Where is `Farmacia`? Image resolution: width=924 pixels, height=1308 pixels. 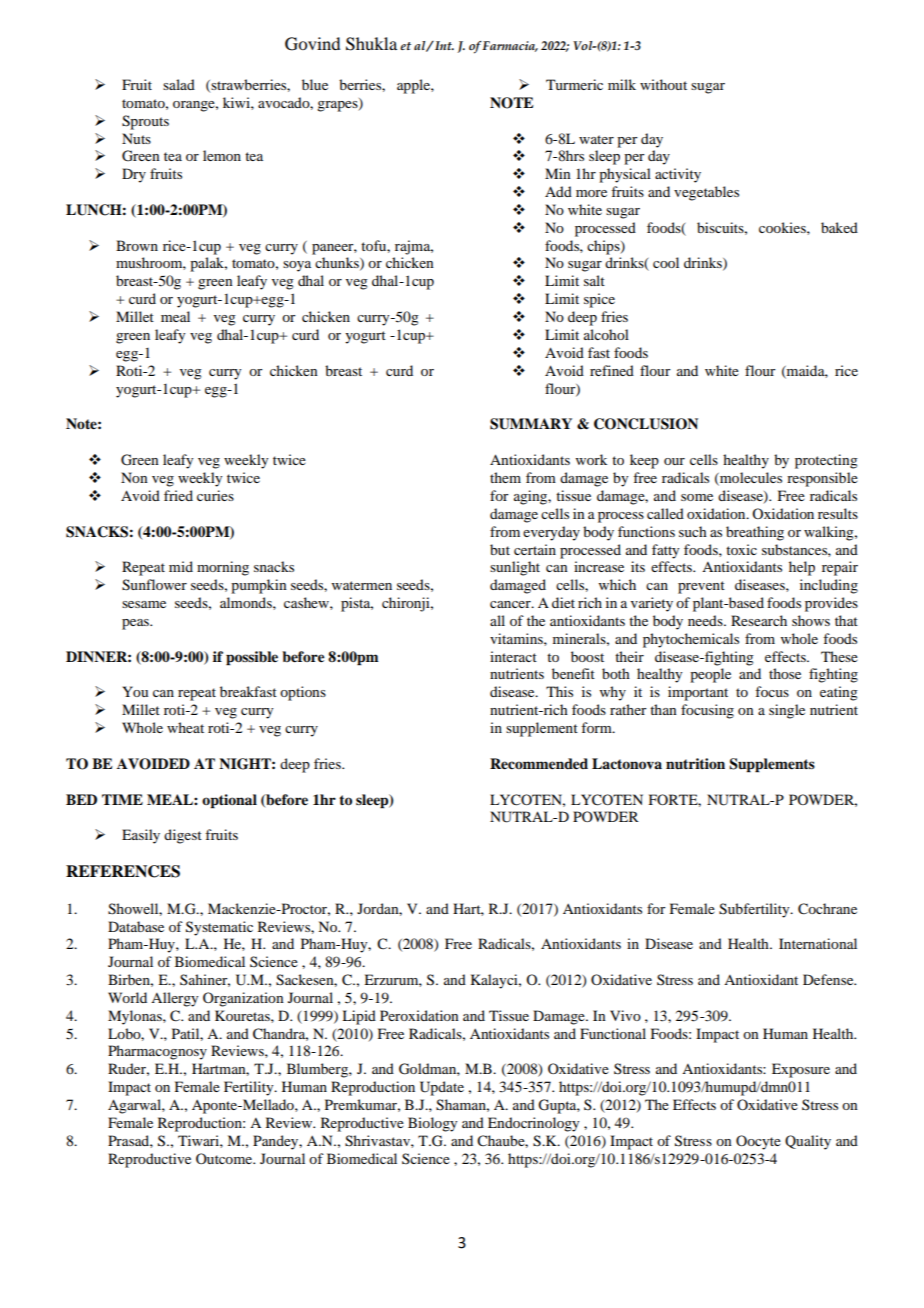 Farmacia is located at coordinates (510, 46).
